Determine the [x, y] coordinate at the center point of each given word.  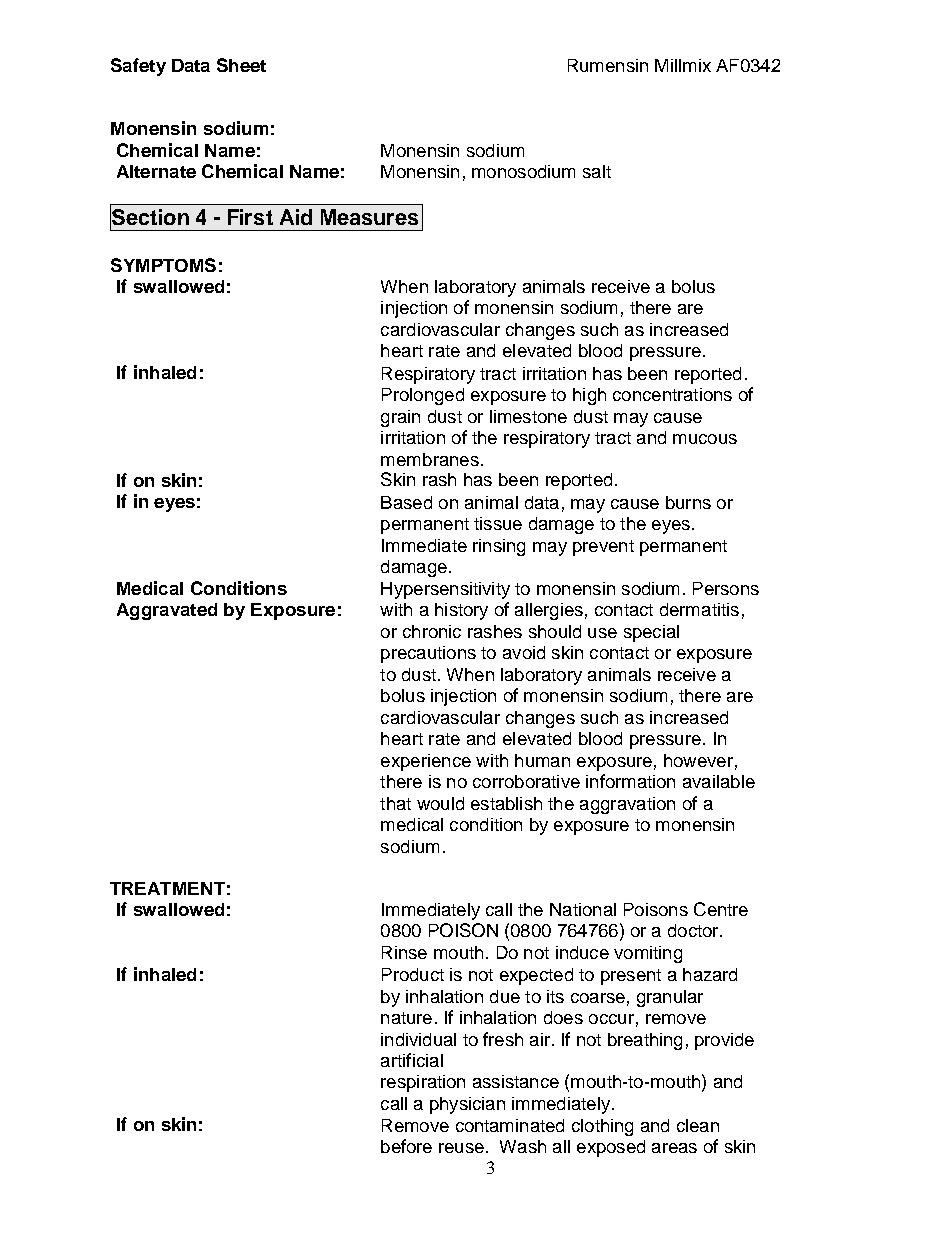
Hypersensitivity [445, 590]
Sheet [241, 65]
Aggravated [167, 611]
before [406, 1146]
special [651, 633]
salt [597, 171]
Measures [369, 217]
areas [674, 1148]
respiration [423, 1083]
